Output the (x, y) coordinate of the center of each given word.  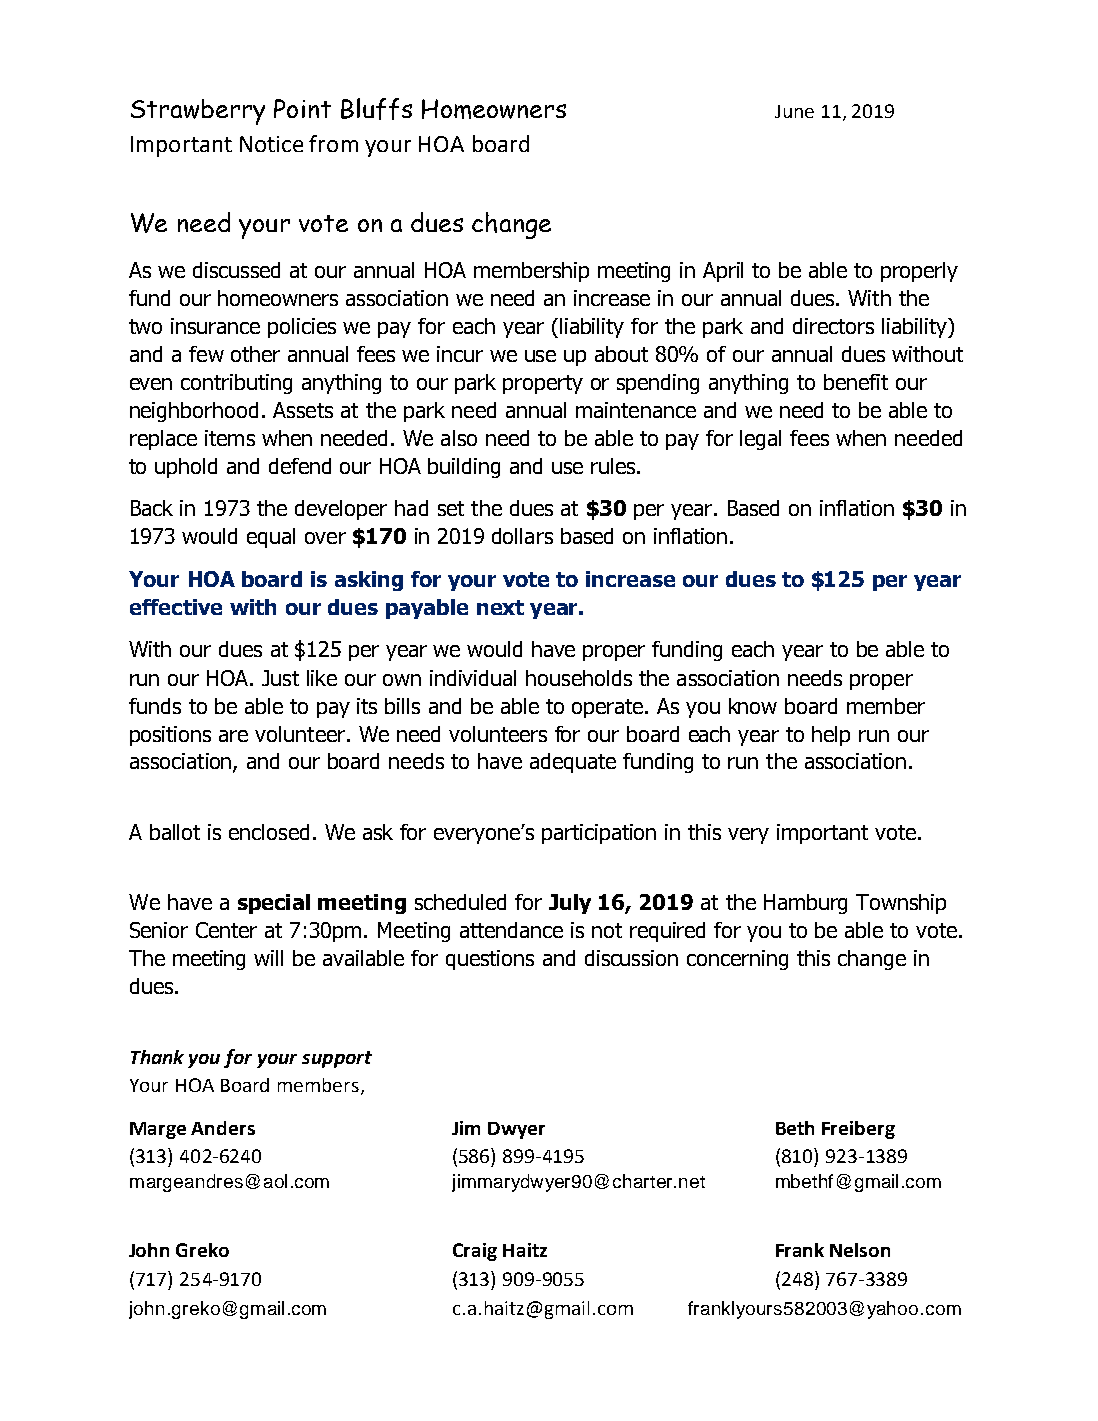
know (753, 706)
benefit (856, 382)
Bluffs (376, 109)
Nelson (860, 1250)
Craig (475, 1252)
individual (473, 678)
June (794, 111)
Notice (271, 144)
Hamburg (805, 904)
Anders (223, 1128)
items (230, 438)
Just (280, 678)
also (459, 438)
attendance (511, 930)
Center (226, 930)
